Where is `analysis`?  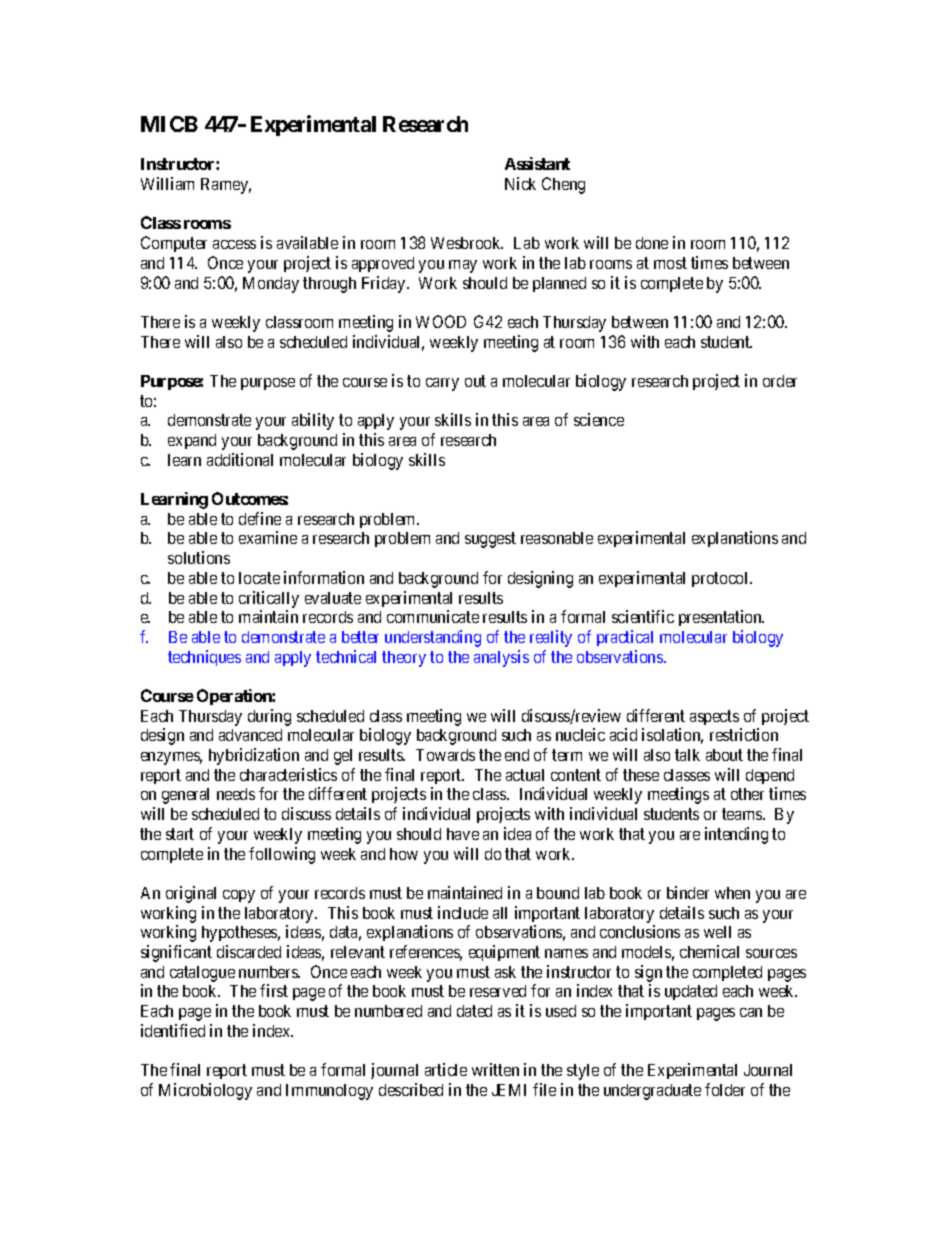 analysis is located at coordinates (501, 658).
